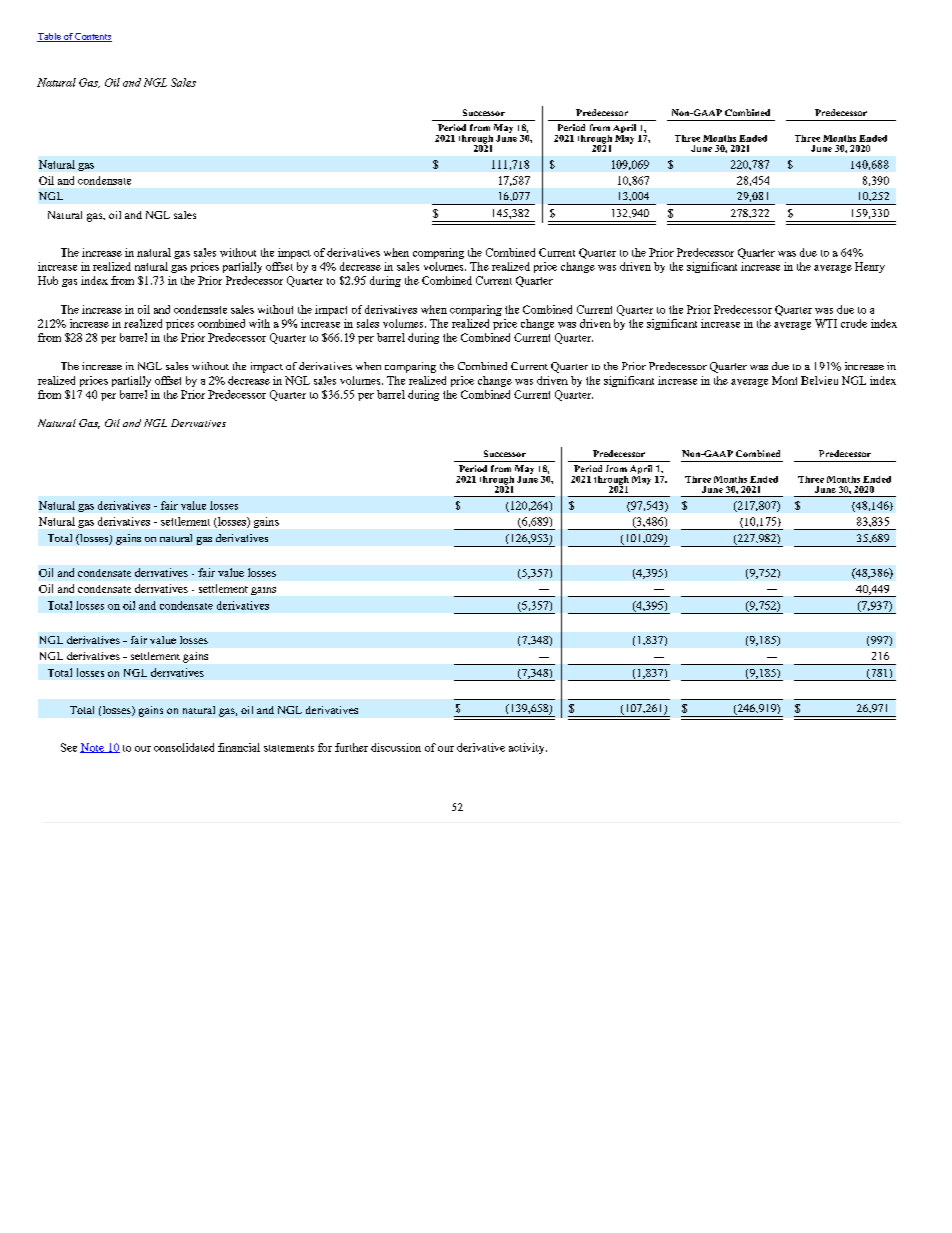  Describe the element at coordinates (184, 747) in the document. I see `consolidated` at that location.
